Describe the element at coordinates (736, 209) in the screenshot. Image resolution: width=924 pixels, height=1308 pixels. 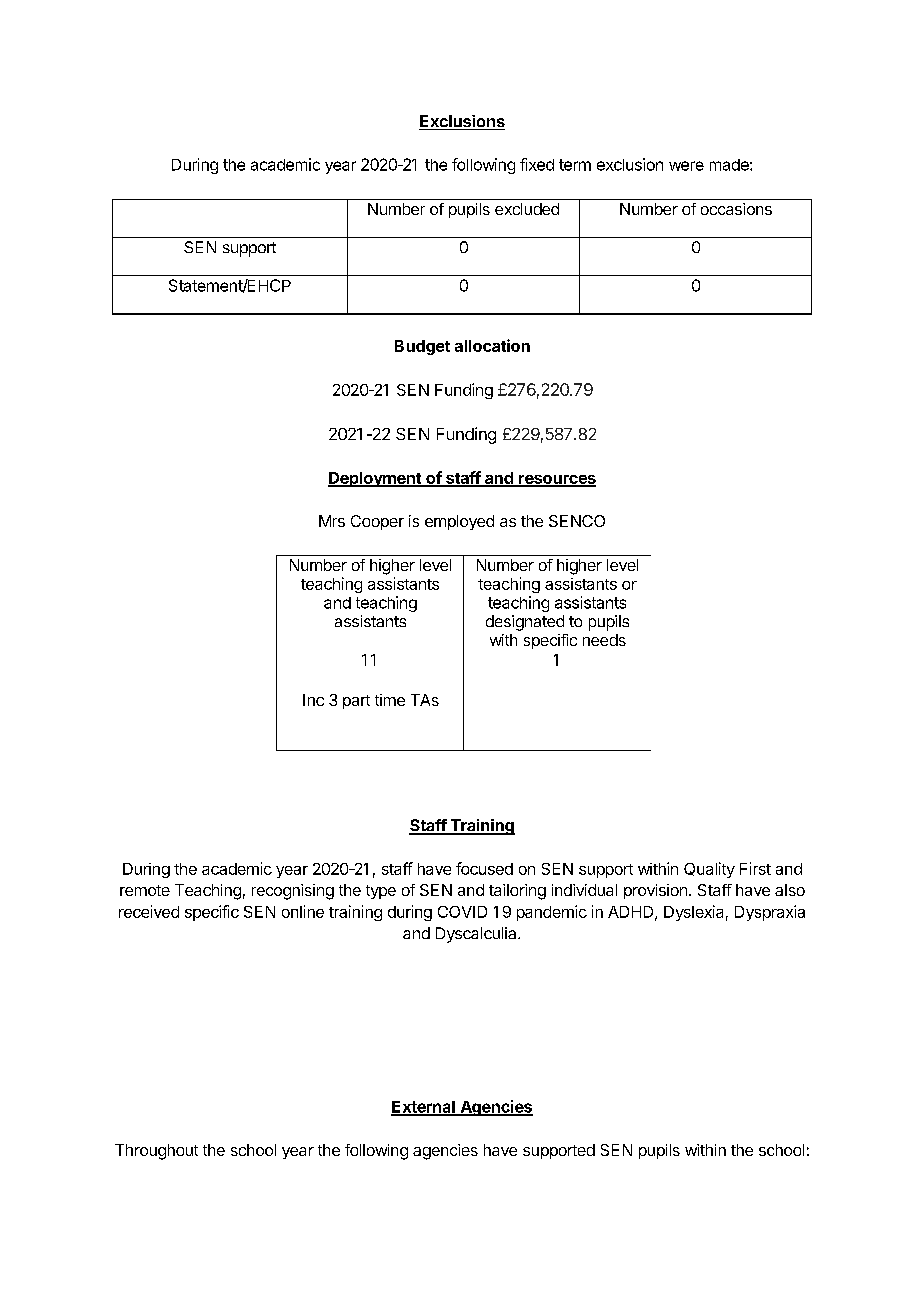
I see `occasions` at that location.
